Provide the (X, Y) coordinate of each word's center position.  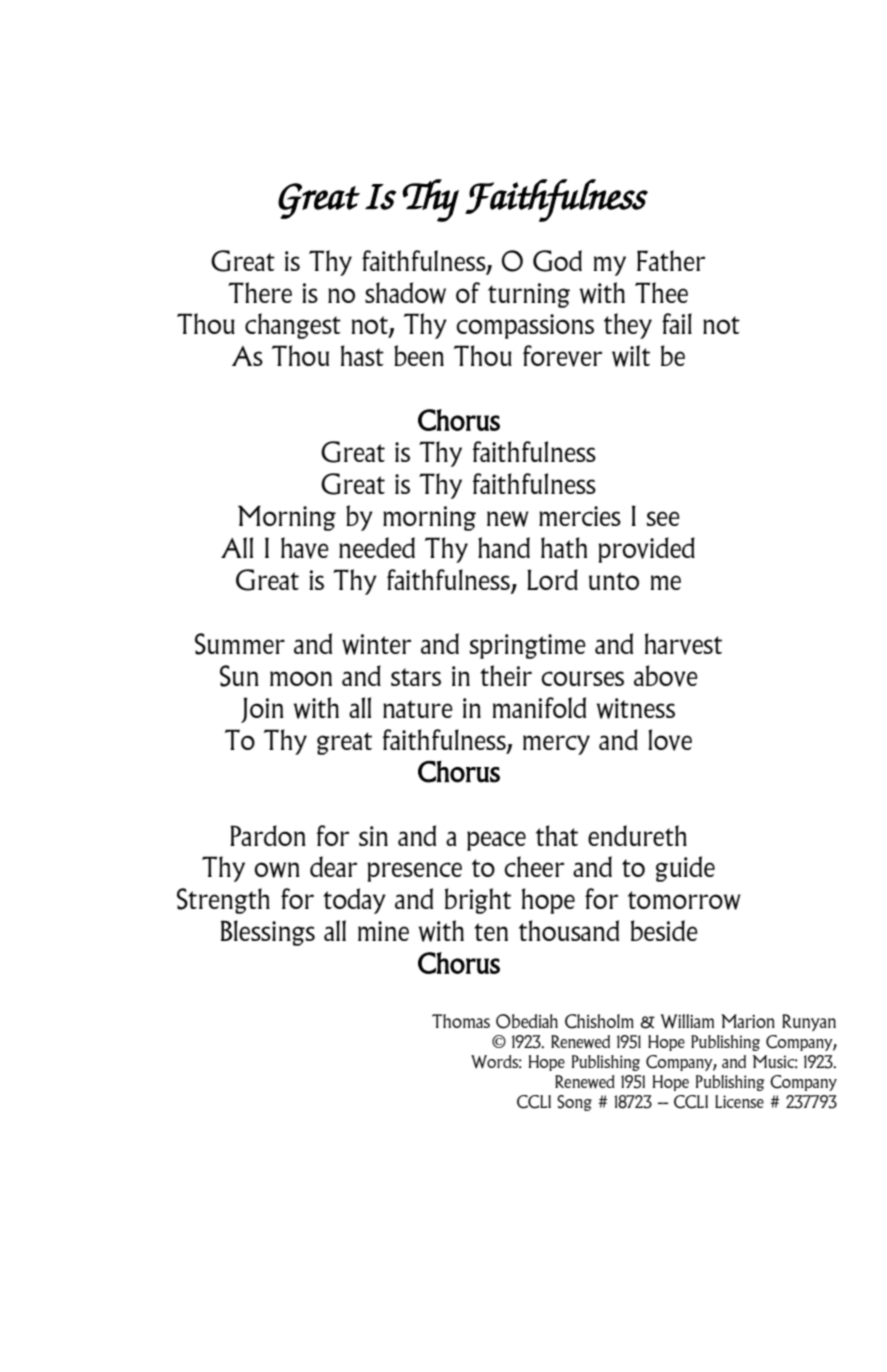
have (305, 548)
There (260, 292)
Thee (661, 292)
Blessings (268, 933)
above (666, 676)
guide (685, 869)
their (506, 675)
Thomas (461, 1021)
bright (478, 901)
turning (529, 295)
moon (301, 678)
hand (504, 547)
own (277, 870)
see (663, 518)
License (739, 1101)
